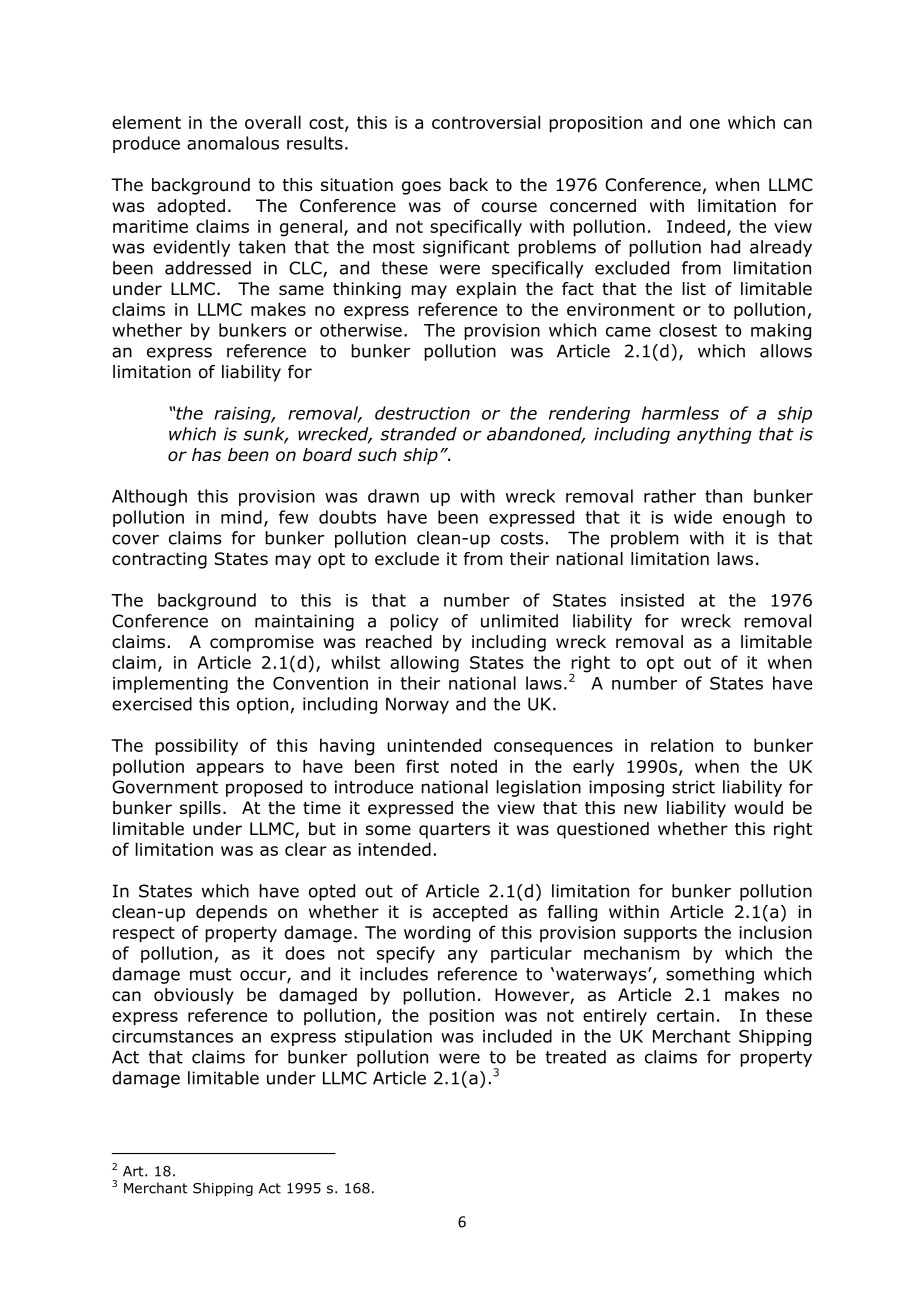 The image size is (924, 1308). Describe the element at coordinates (233, 143) in the page. I see `anomalous` at that location.
